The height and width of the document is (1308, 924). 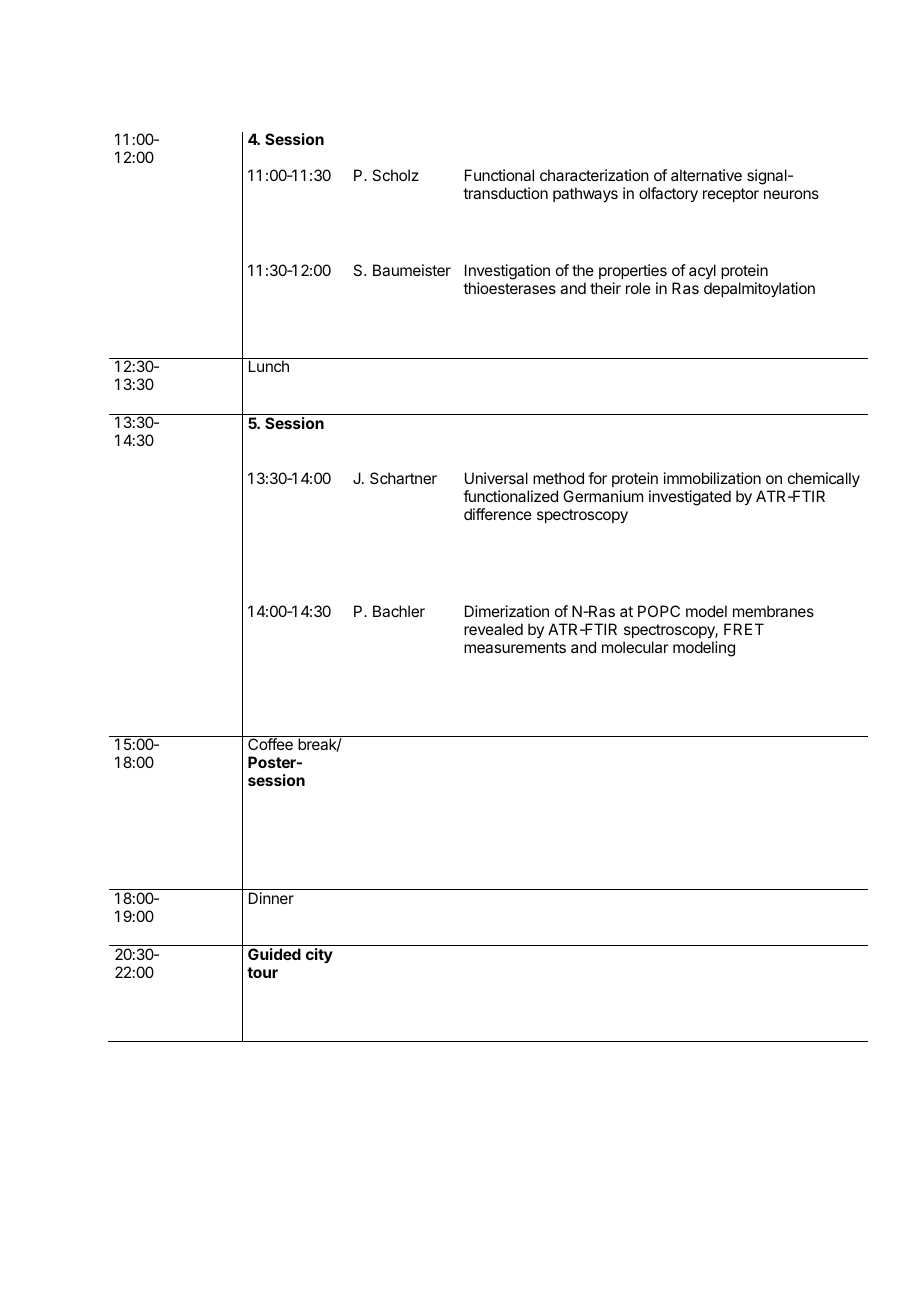 I want to click on revealed, so click(x=493, y=629).
